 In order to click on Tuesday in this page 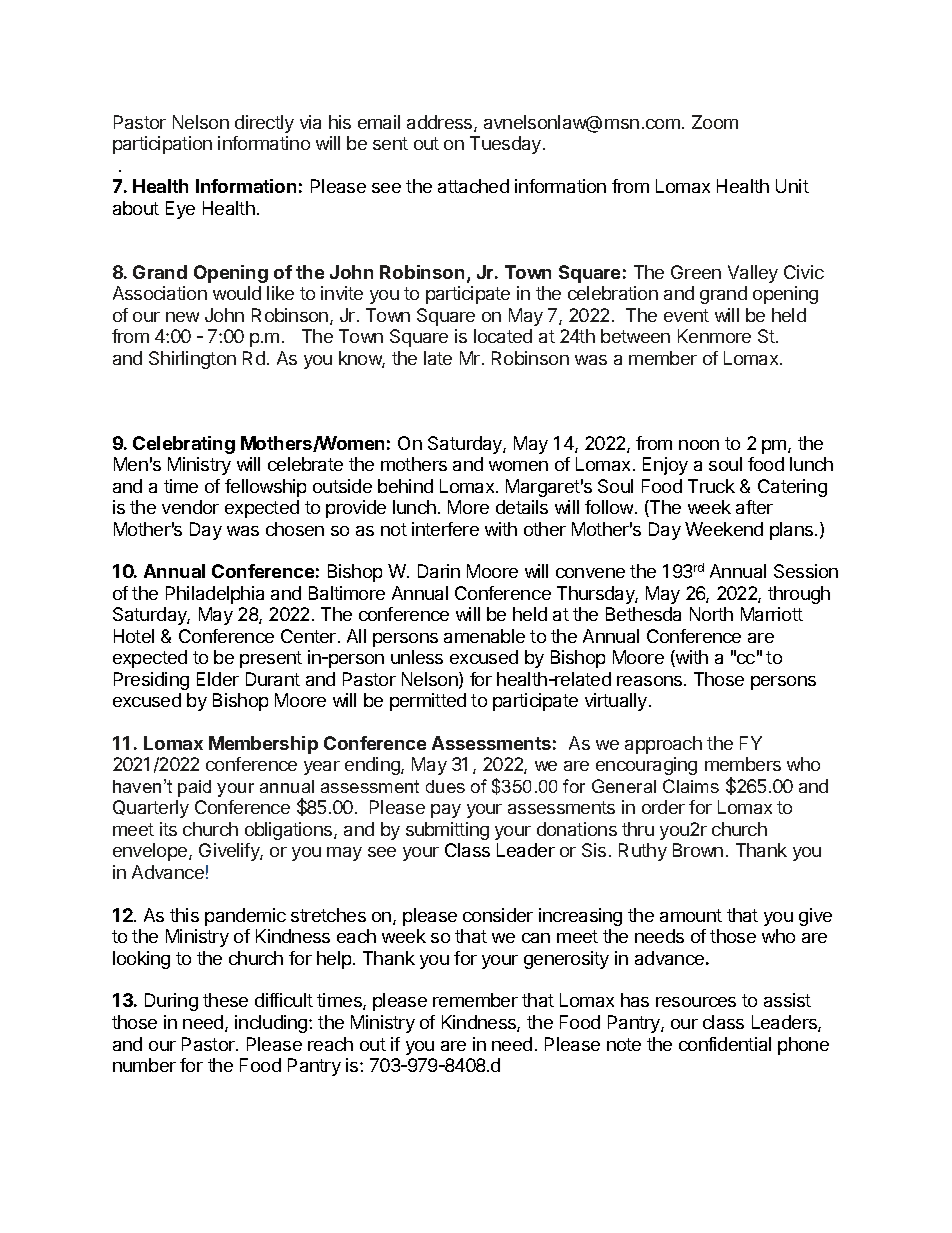, I will do `click(507, 145)`.
